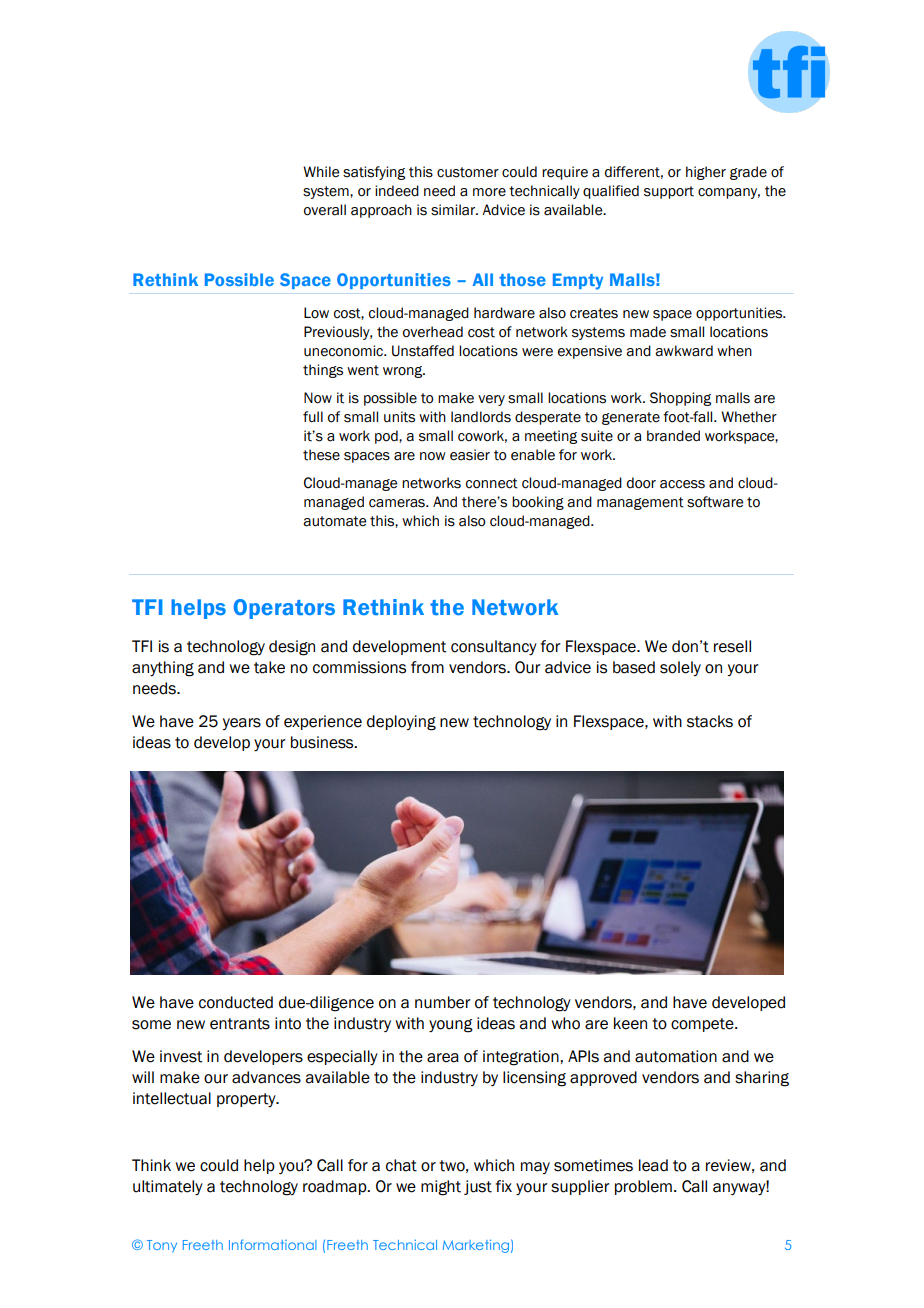 The image size is (924, 1308). I want to click on similar, so click(454, 210).
